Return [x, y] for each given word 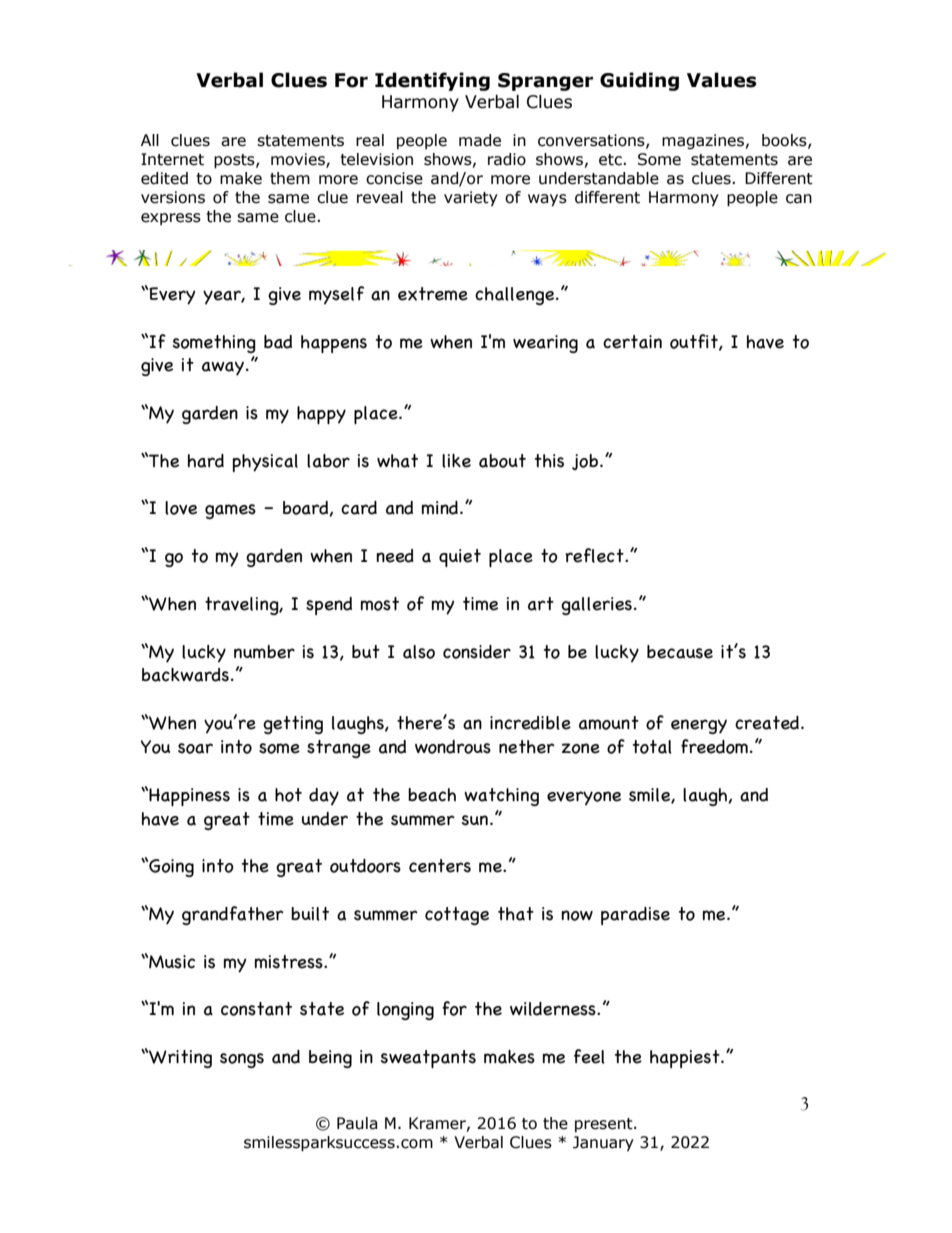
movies [299, 160]
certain [632, 342]
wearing [545, 344]
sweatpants [428, 1059]
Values [722, 80]
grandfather [233, 915]
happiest [686, 1059]
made [480, 140]
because [680, 652]
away [224, 368]
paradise [635, 916]
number [264, 652]
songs [242, 1060]
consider [477, 652]
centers [440, 866]
